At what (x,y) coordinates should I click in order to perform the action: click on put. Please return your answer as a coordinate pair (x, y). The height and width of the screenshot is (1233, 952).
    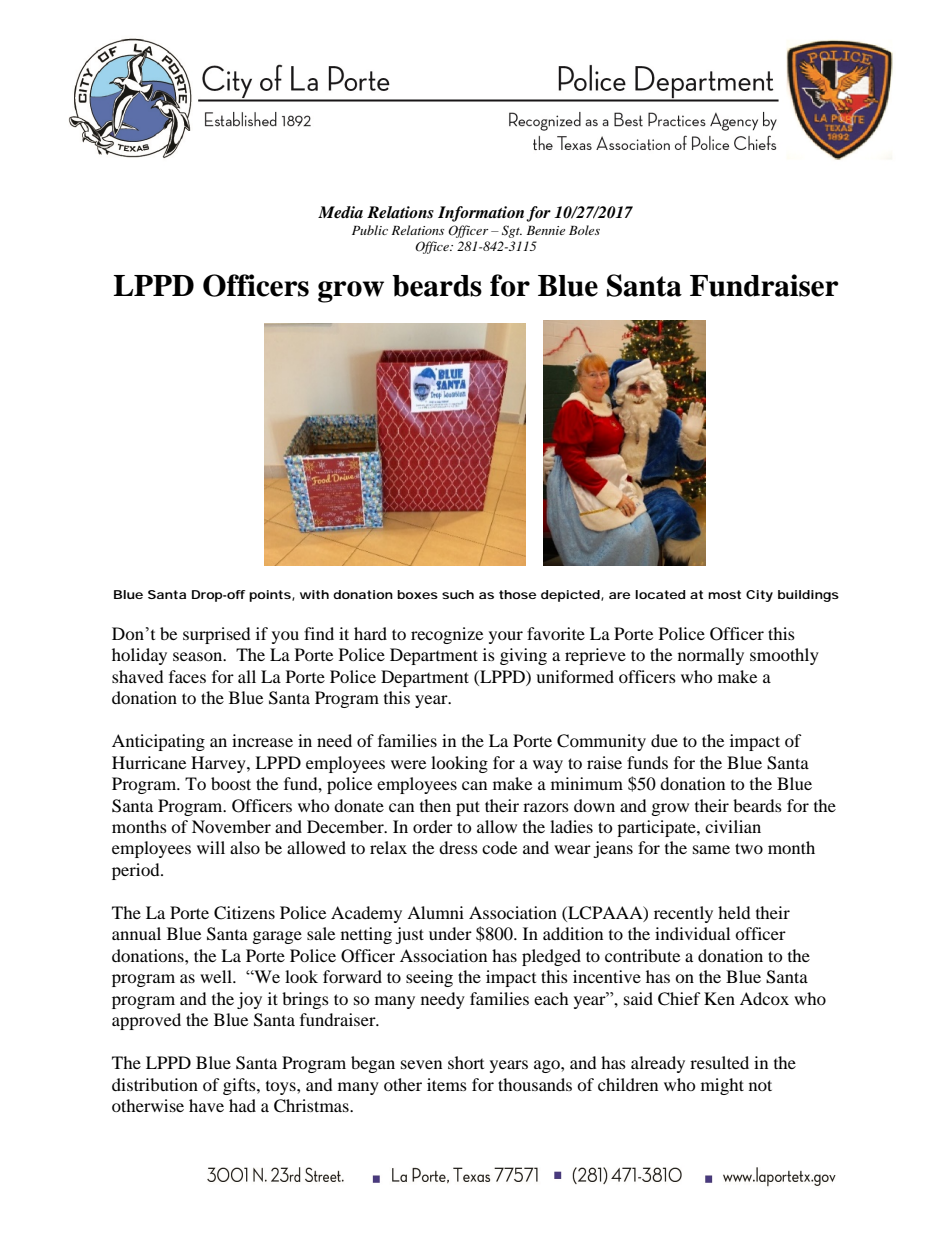
    Looking at the image, I should click on (468, 808).
